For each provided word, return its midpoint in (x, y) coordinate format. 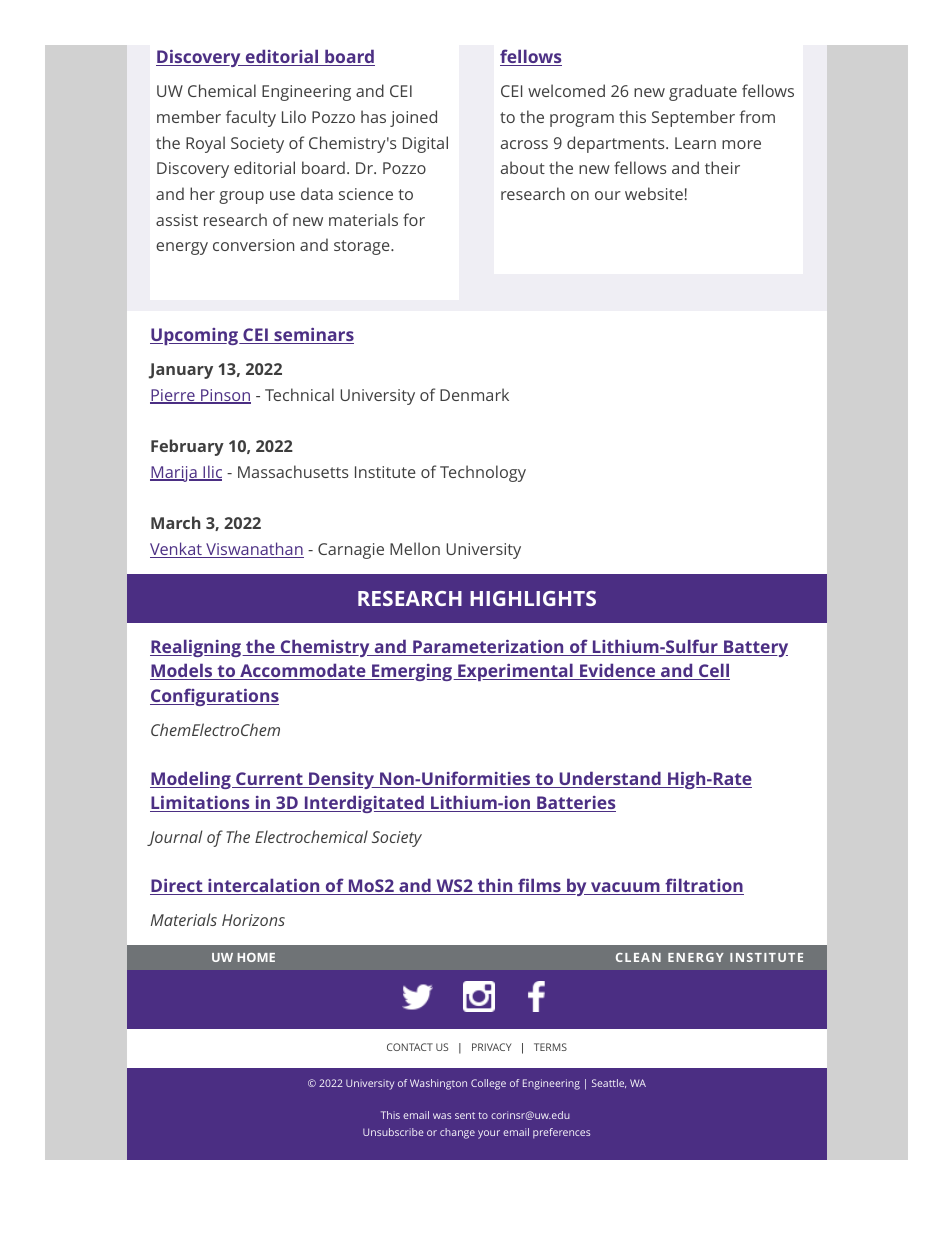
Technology (483, 473)
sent (465, 1115)
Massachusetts (293, 471)
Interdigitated (364, 804)
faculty (251, 118)
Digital (425, 144)
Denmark (474, 394)
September (693, 118)
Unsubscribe (393, 1132)
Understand (610, 779)
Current (269, 780)
